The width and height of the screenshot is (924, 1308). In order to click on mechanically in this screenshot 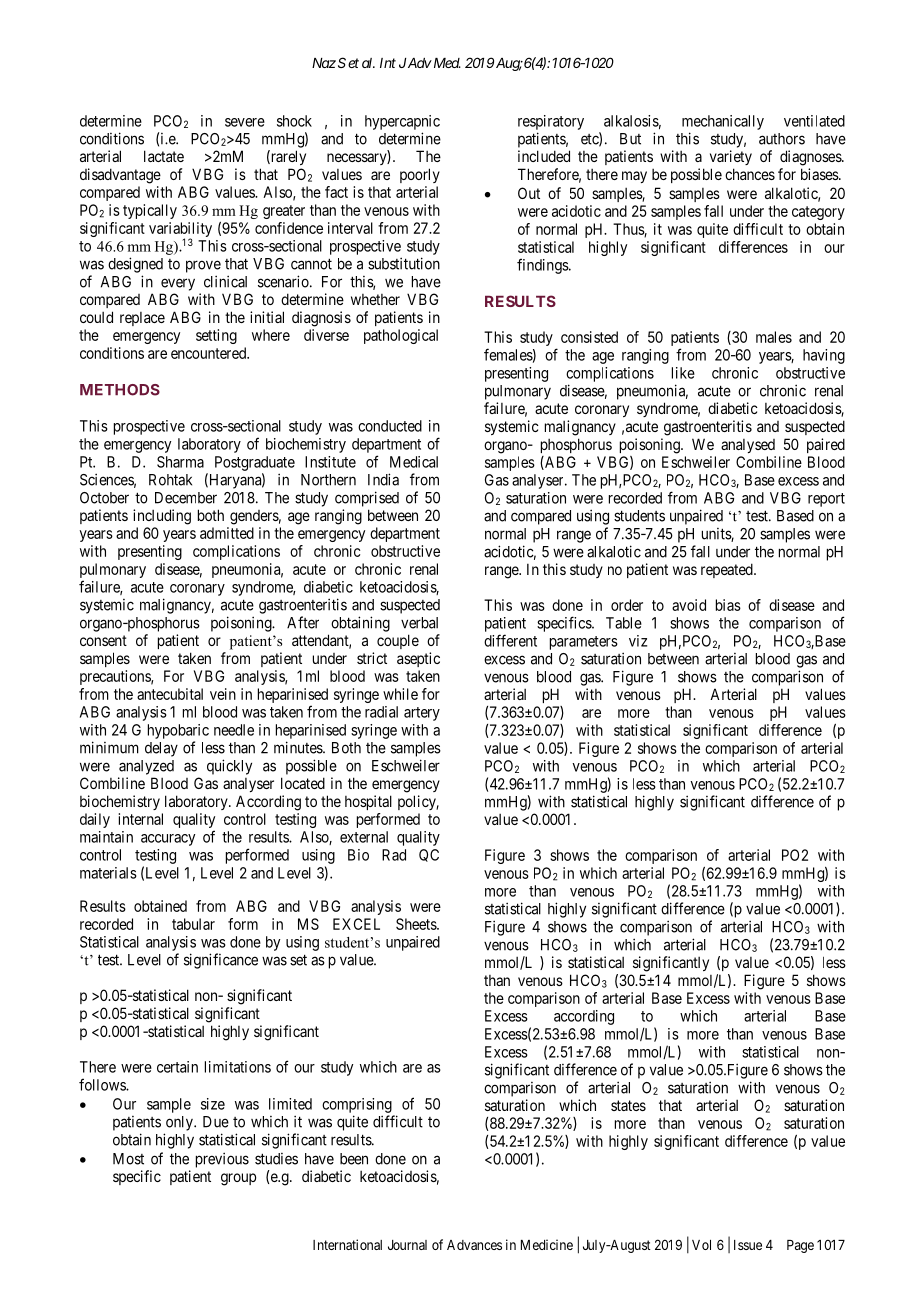, I will do `click(723, 122)`.
